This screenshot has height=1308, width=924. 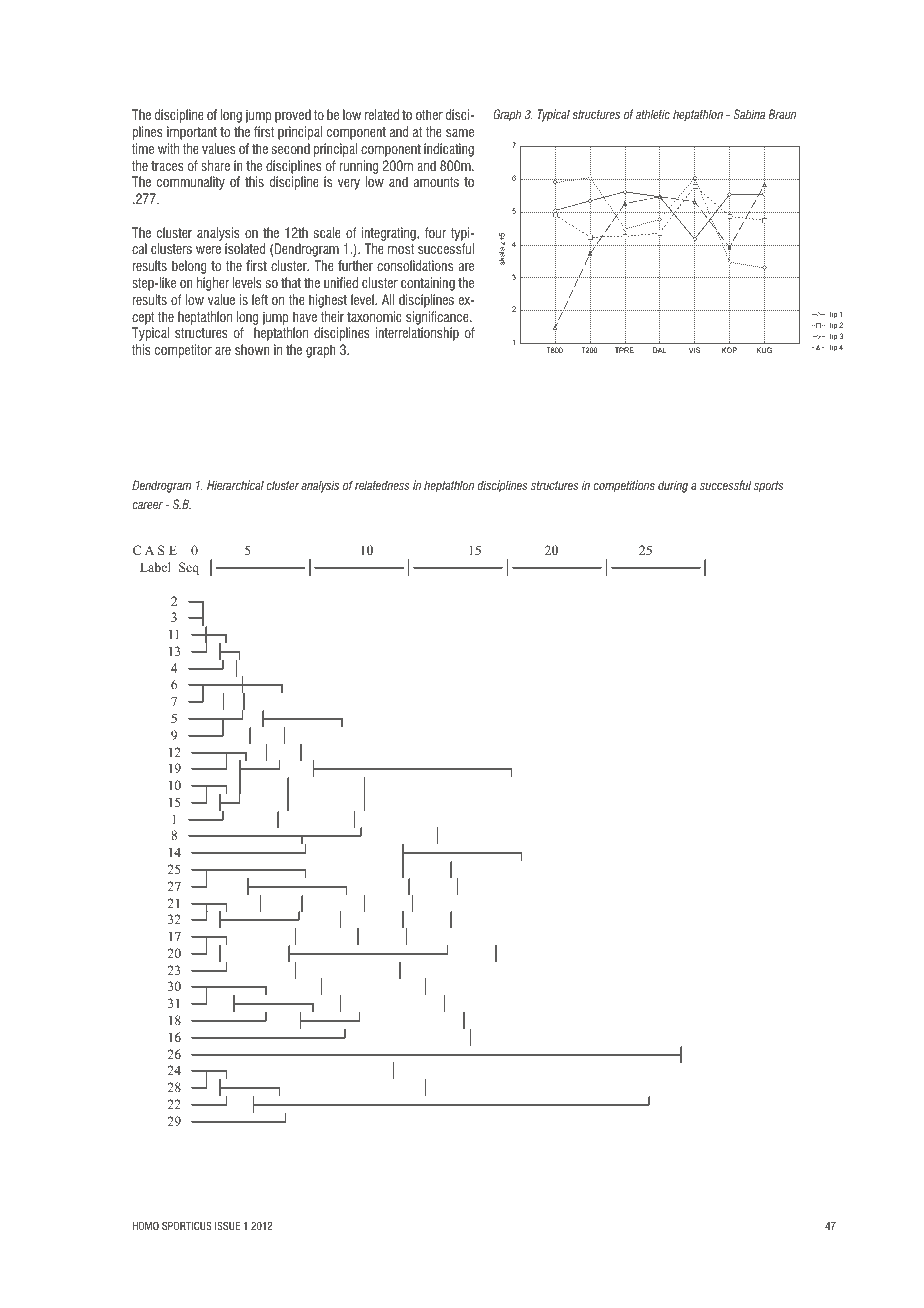 What do you see at coordinates (673, 486) in the screenshot?
I see `during` at bounding box center [673, 486].
